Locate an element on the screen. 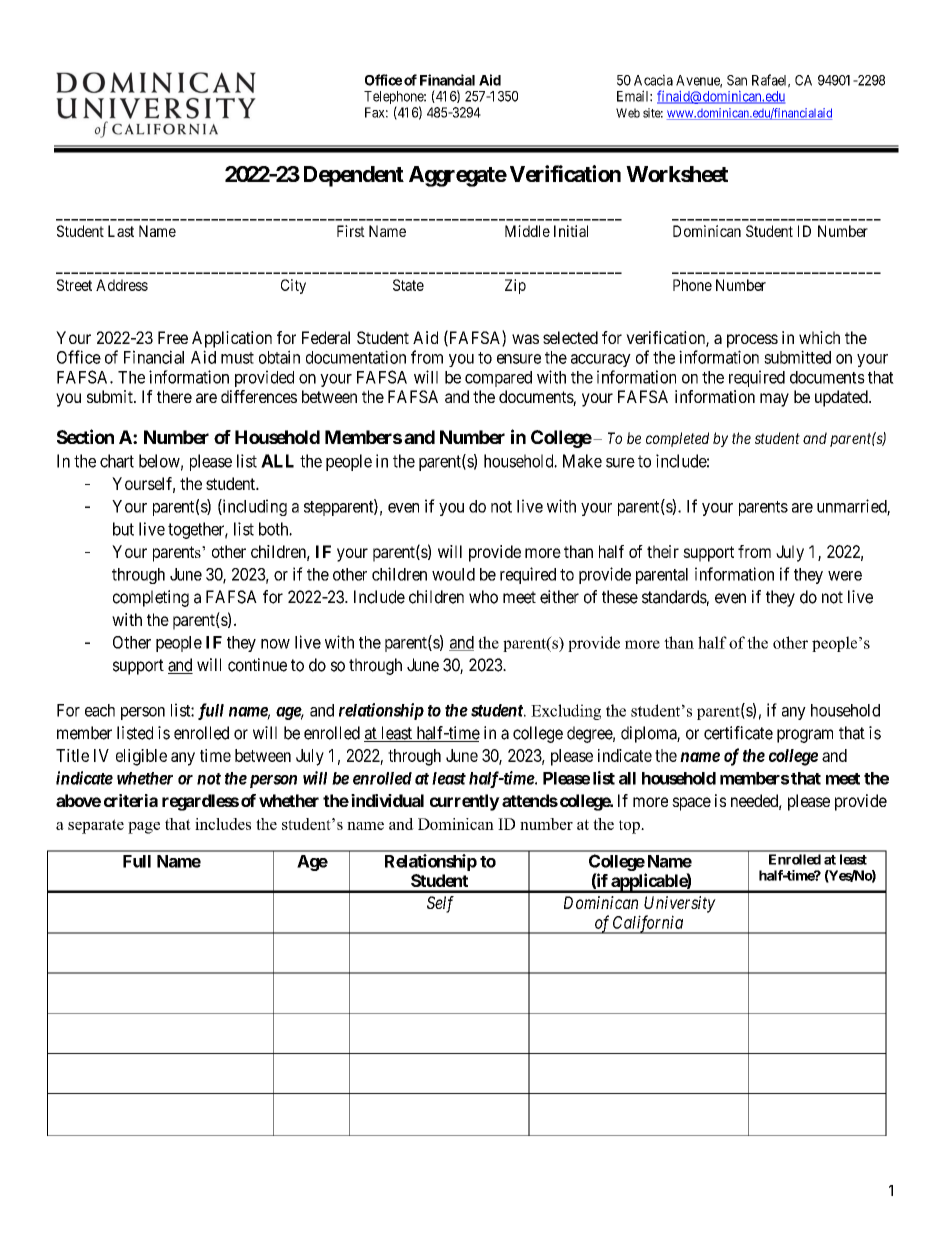 This screenshot has height=1233, width=952. Address is located at coordinates (122, 285).
